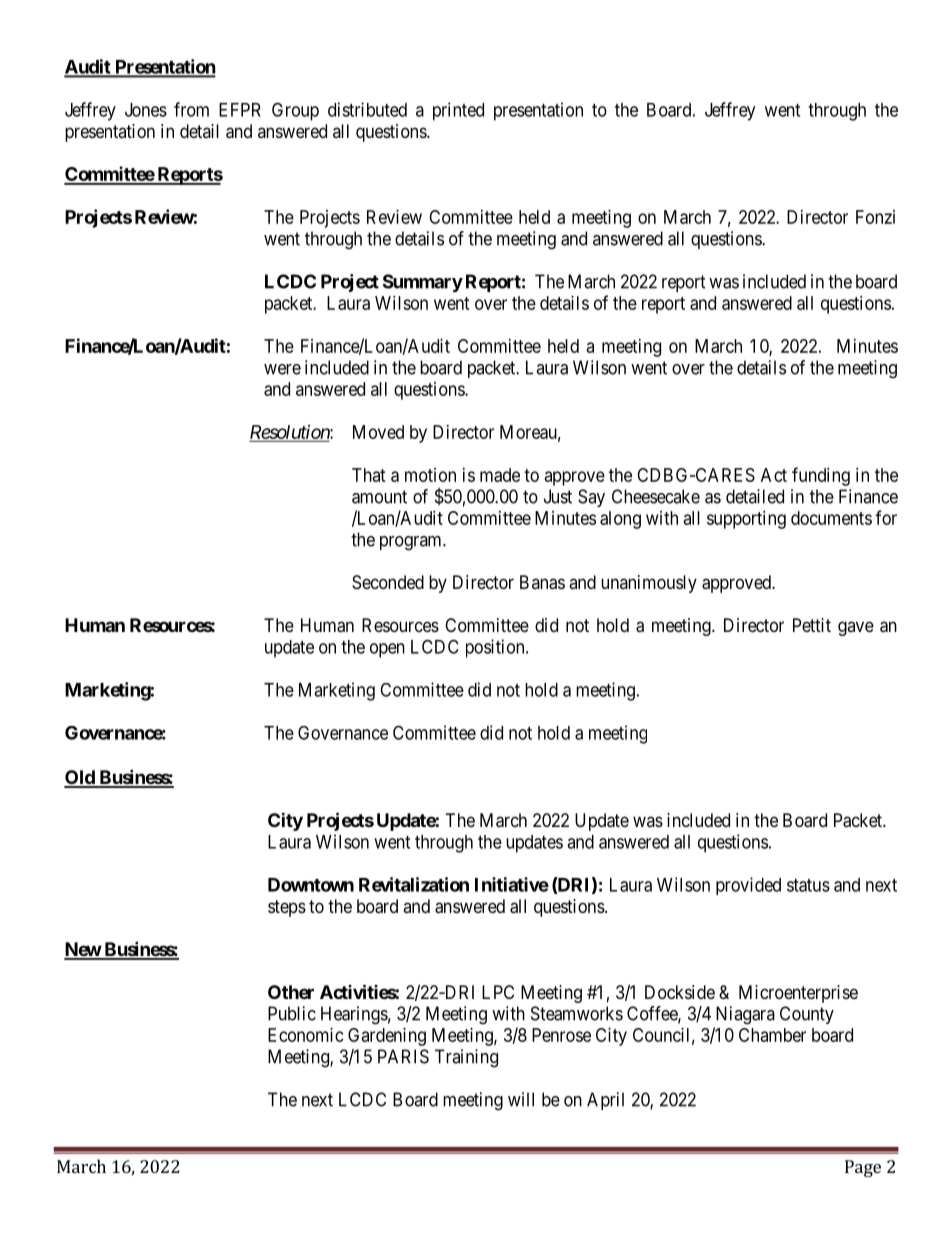  What do you see at coordinates (521, 1099) in the document?
I see `will` at bounding box center [521, 1099].
